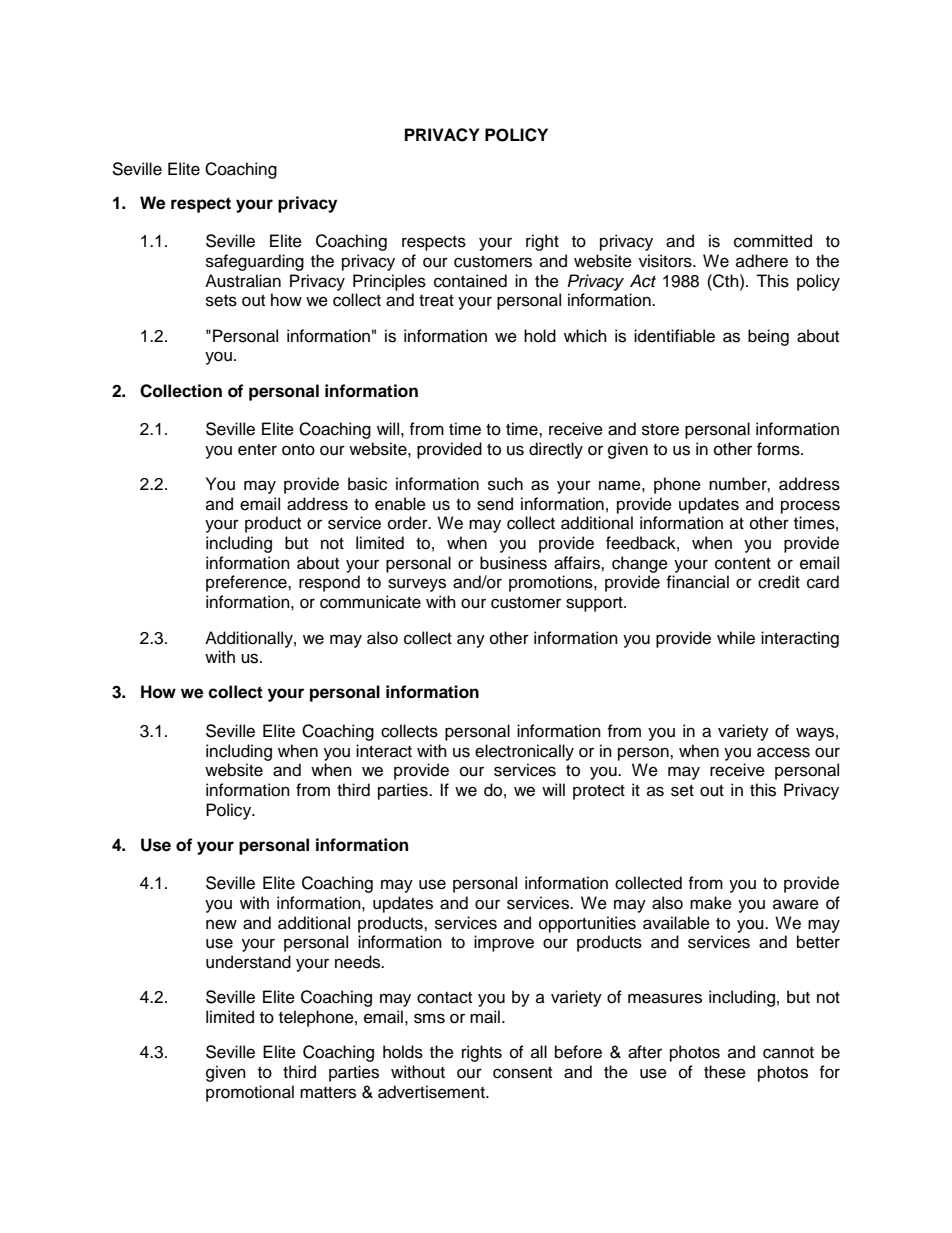  Describe the element at coordinates (370, 602) in the page. I see `communicate` at that location.
